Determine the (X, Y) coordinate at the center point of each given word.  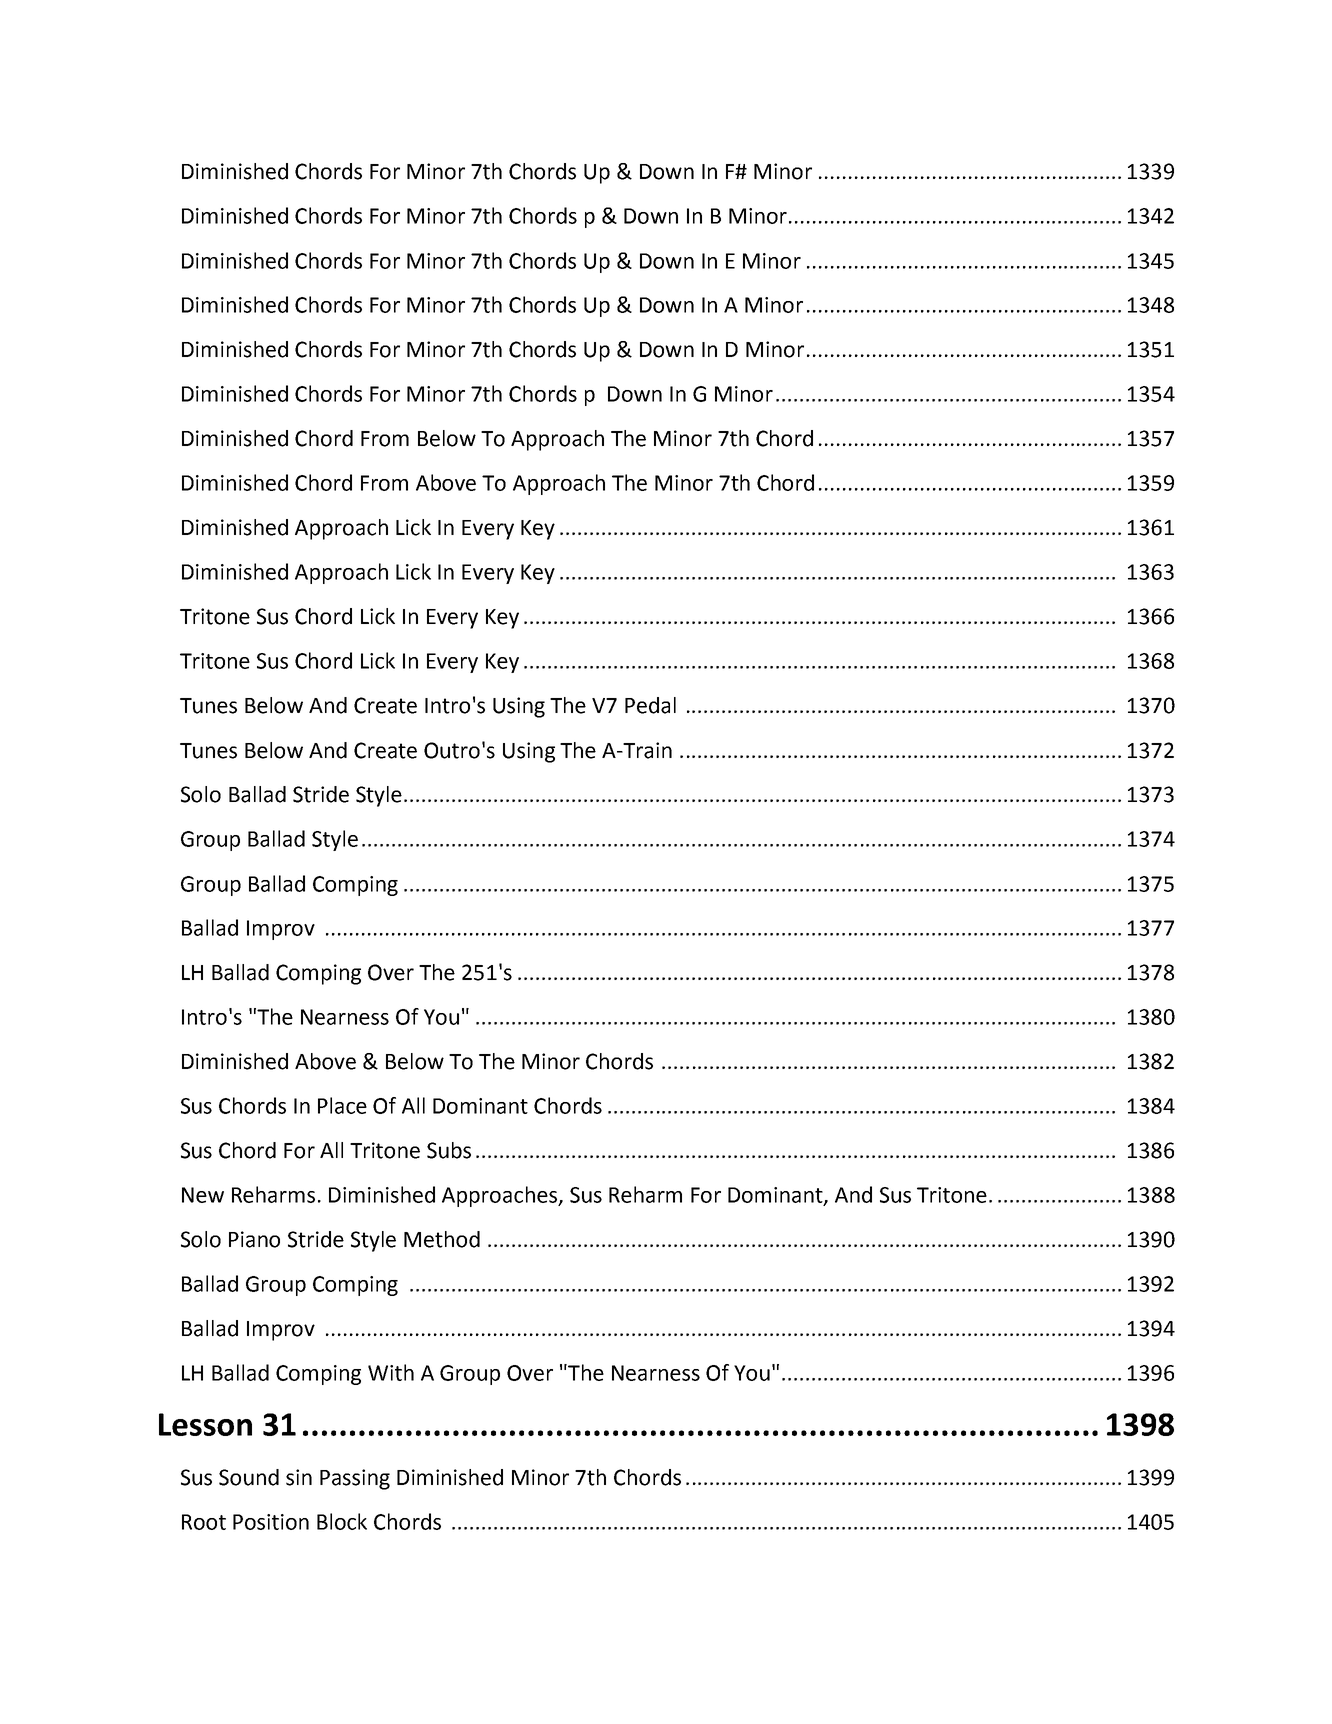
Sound (249, 1477)
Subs (449, 1150)
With (391, 1372)
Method (442, 1239)
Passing (355, 1479)
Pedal (650, 705)
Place (342, 1105)
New (203, 1195)
